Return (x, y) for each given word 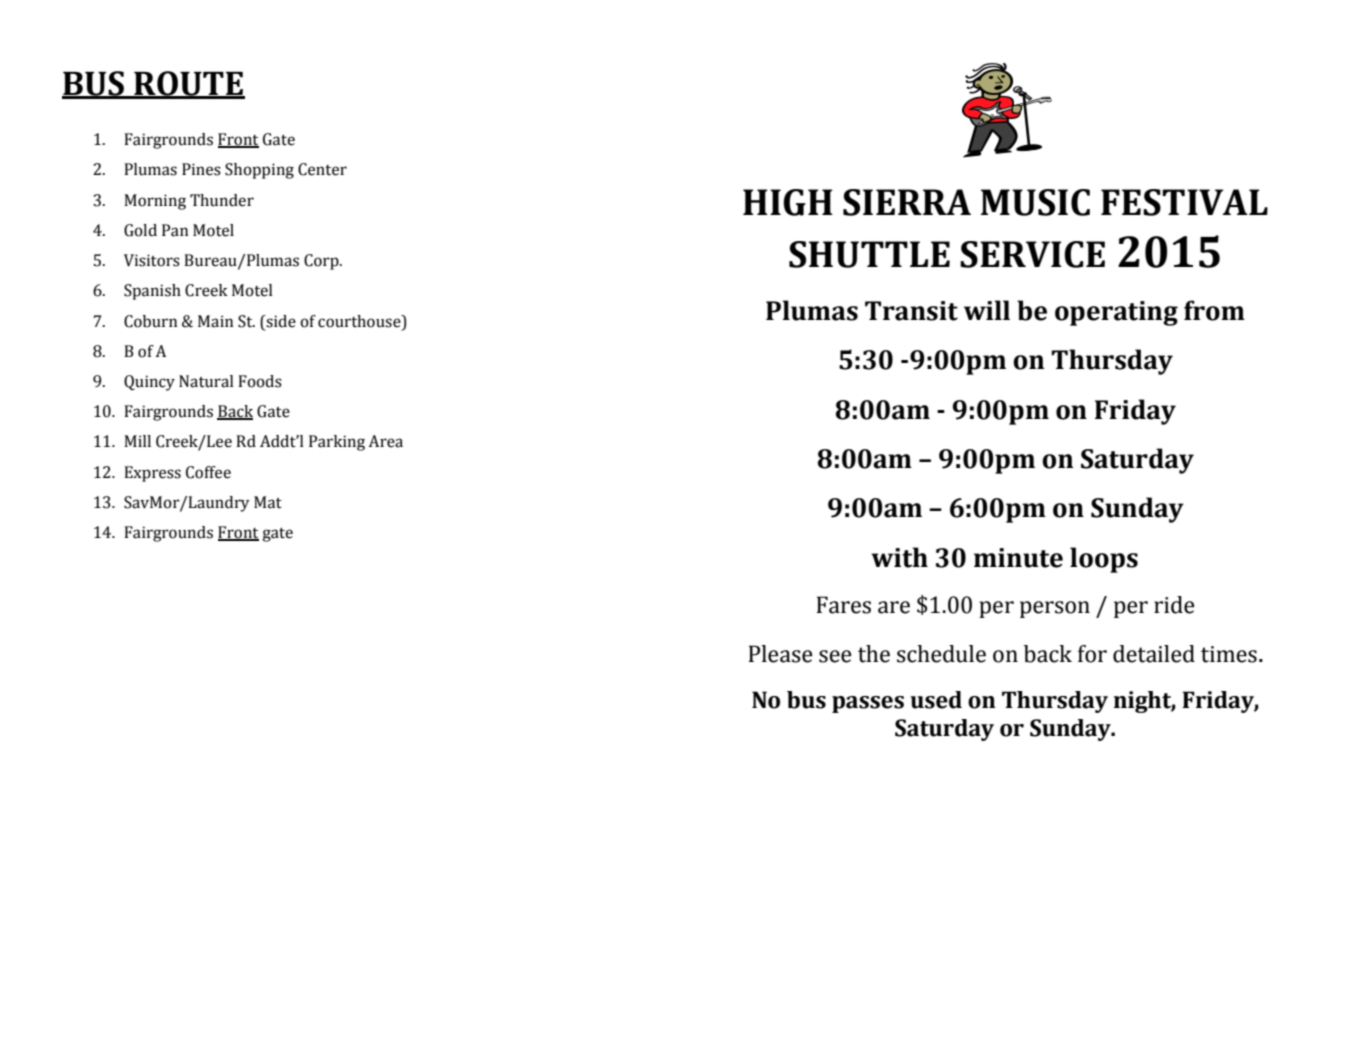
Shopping (259, 171)
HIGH (788, 202)
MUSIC (1035, 202)
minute (1018, 558)
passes (868, 704)
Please (780, 654)
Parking (337, 443)
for (1092, 654)
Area (385, 441)
